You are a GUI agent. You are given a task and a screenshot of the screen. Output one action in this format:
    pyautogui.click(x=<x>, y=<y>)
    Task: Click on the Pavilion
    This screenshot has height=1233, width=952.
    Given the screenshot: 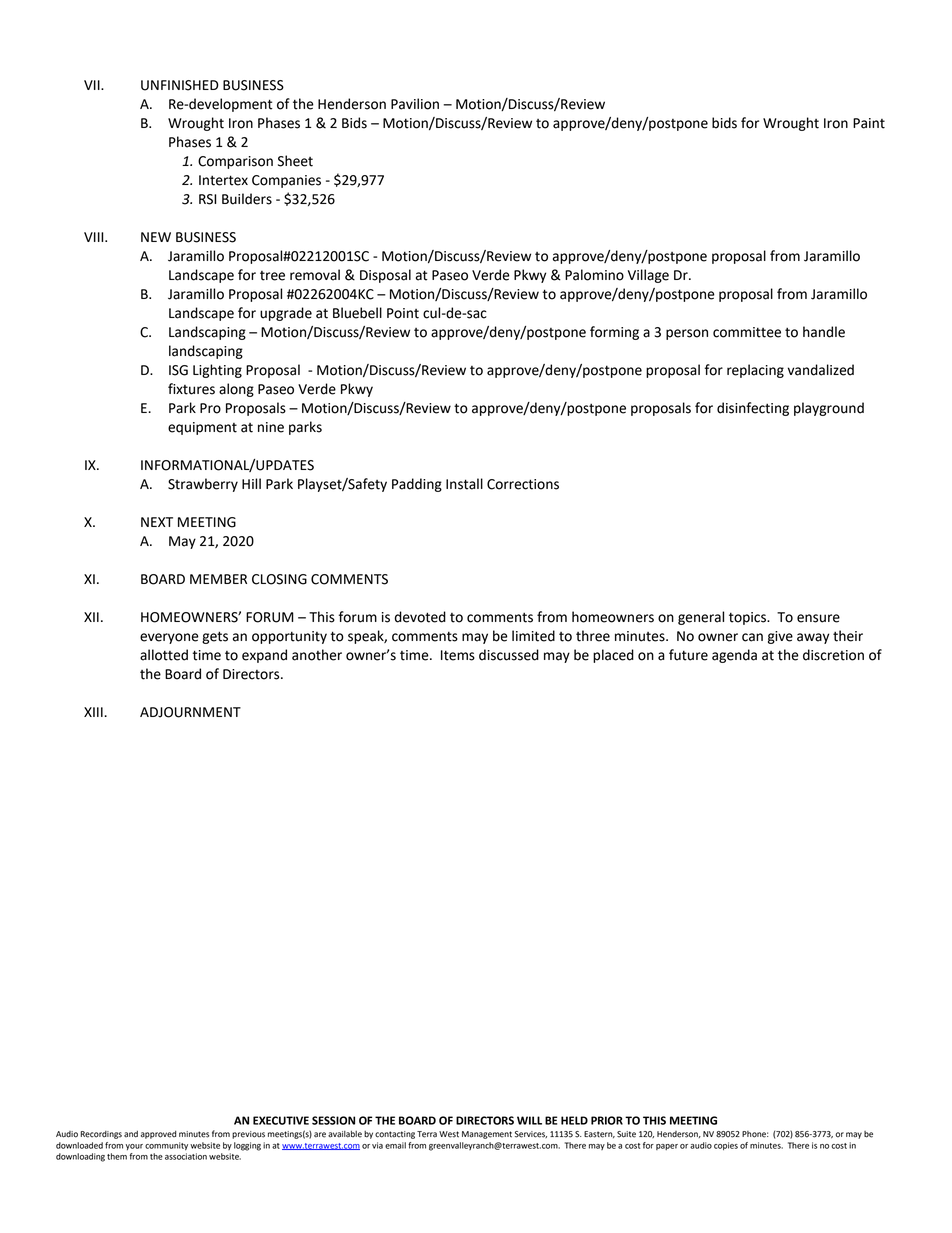 What is the action you would take?
    pyautogui.click(x=415, y=104)
